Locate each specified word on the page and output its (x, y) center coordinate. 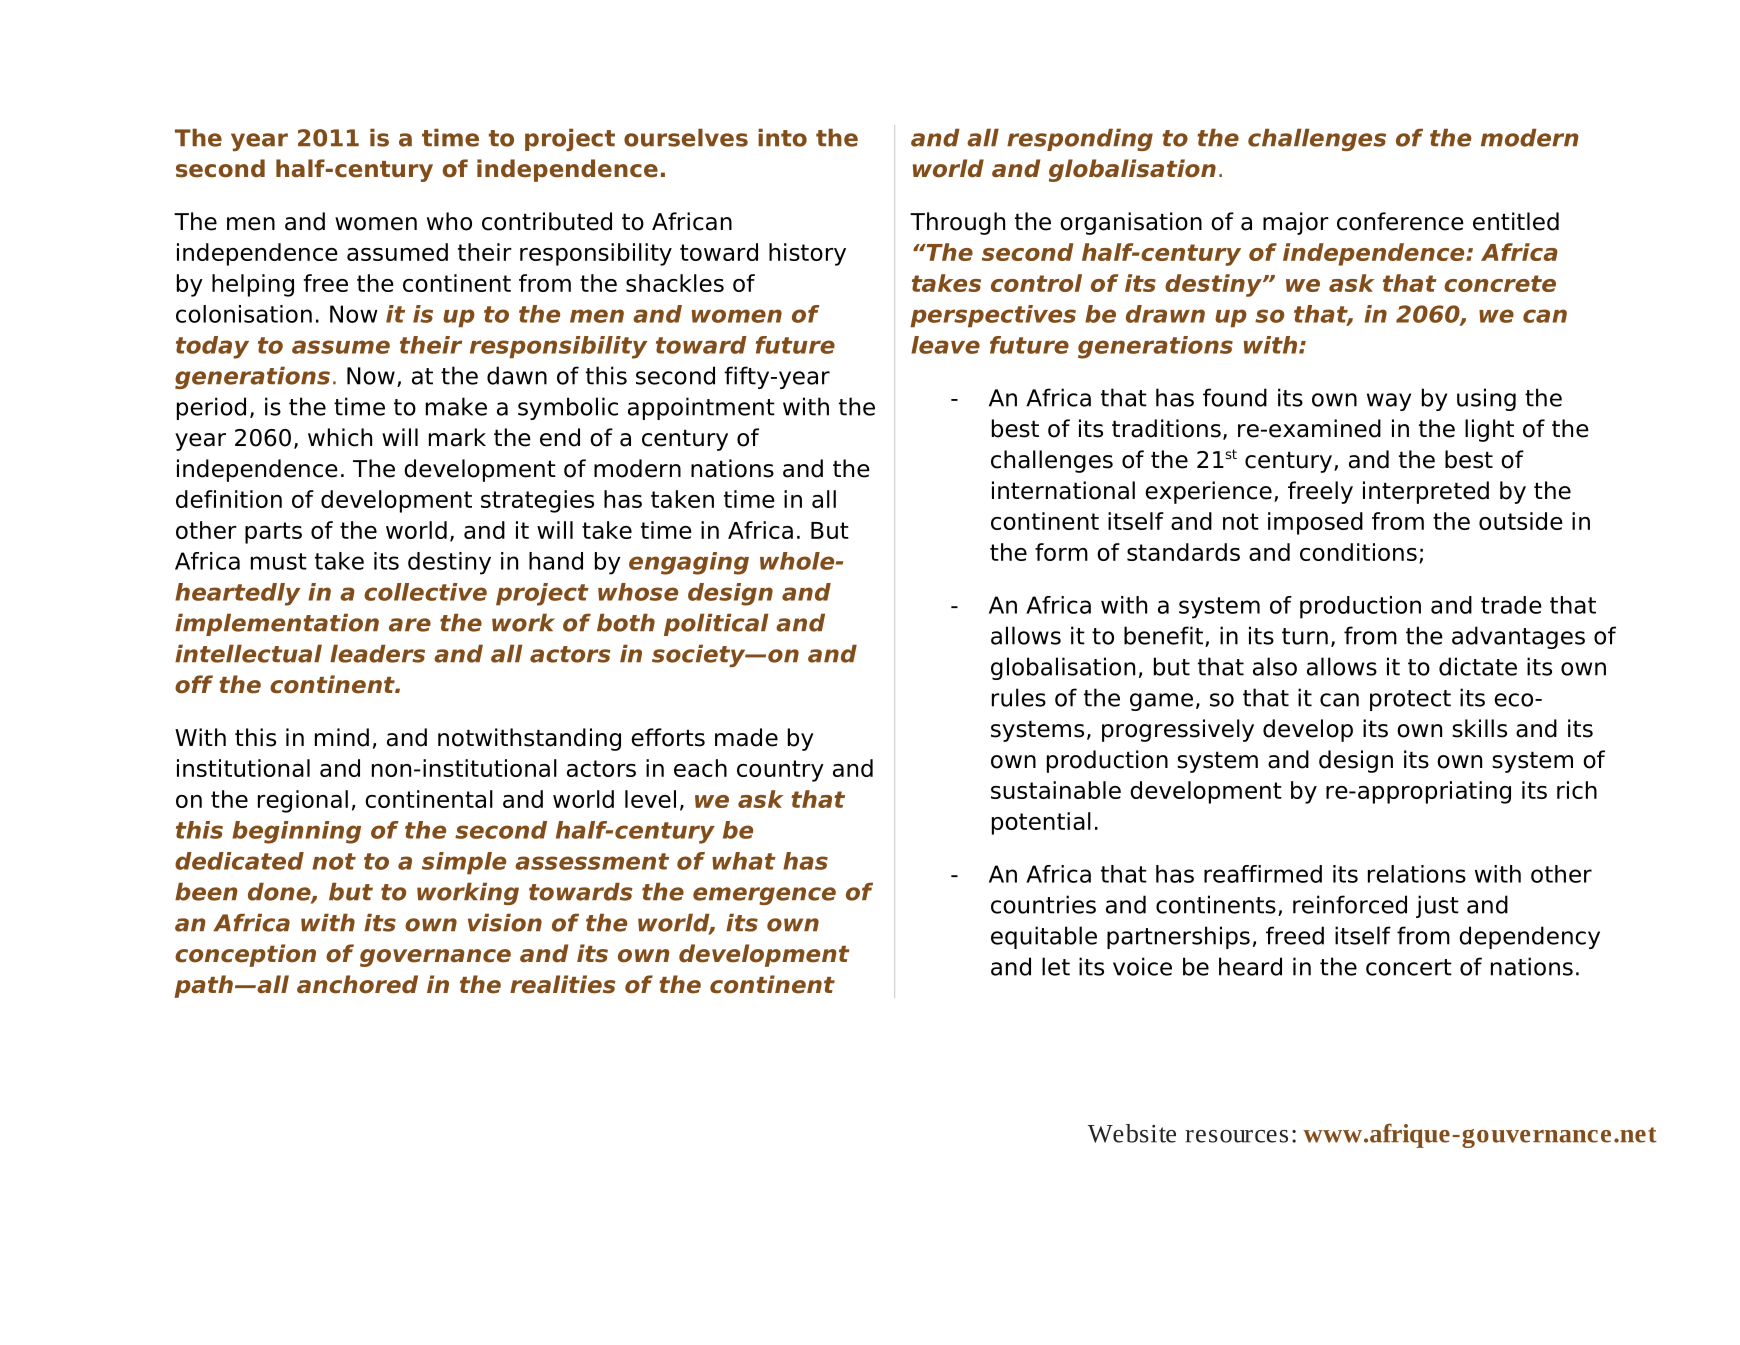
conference (1400, 221)
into (782, 137)
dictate (1478, 666)
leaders (377, 653)
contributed (547, 221)
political (716, 624)
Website (1132, 1133)
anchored (357, 984)
